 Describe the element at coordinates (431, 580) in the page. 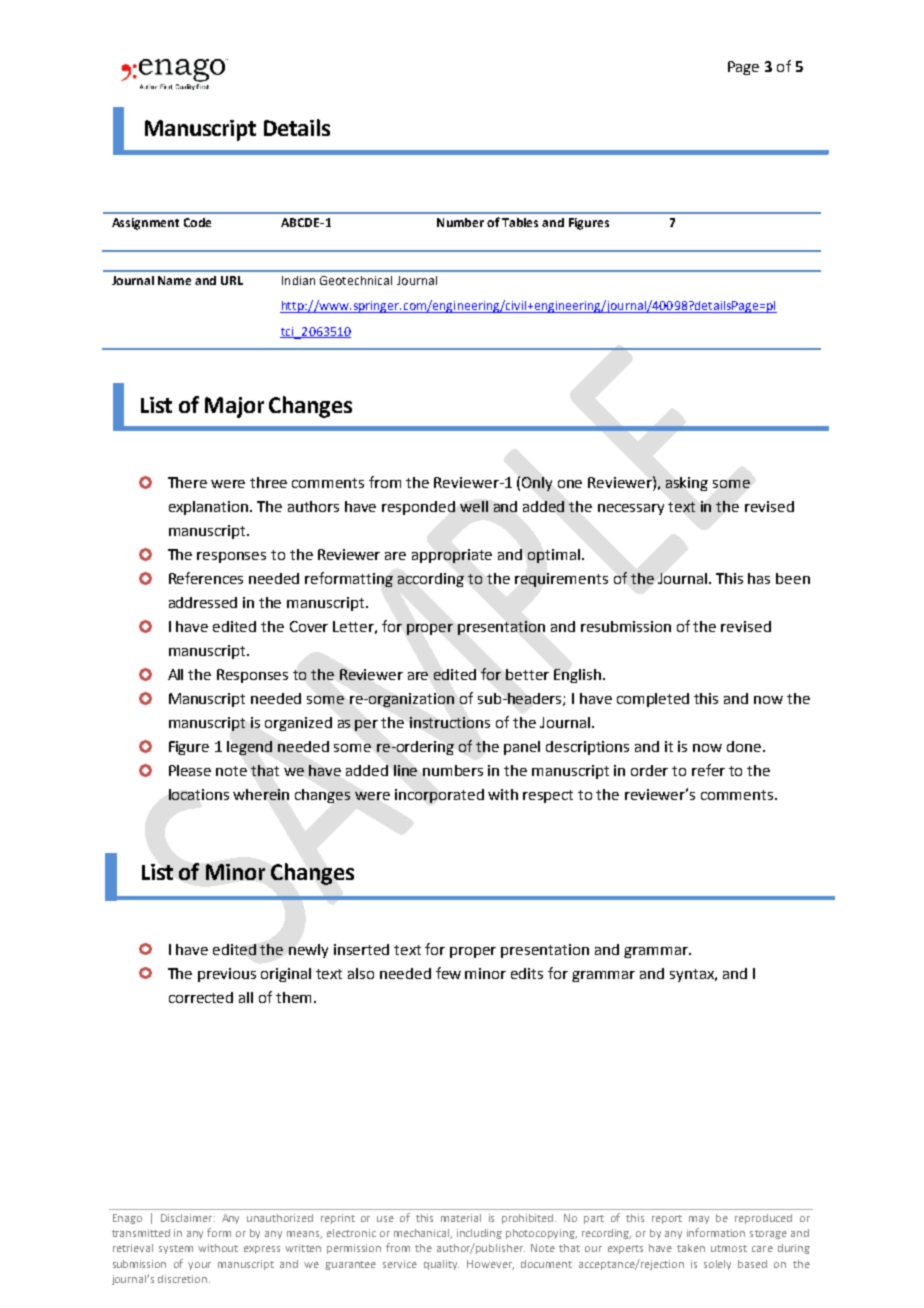

I see `according` at that location.
